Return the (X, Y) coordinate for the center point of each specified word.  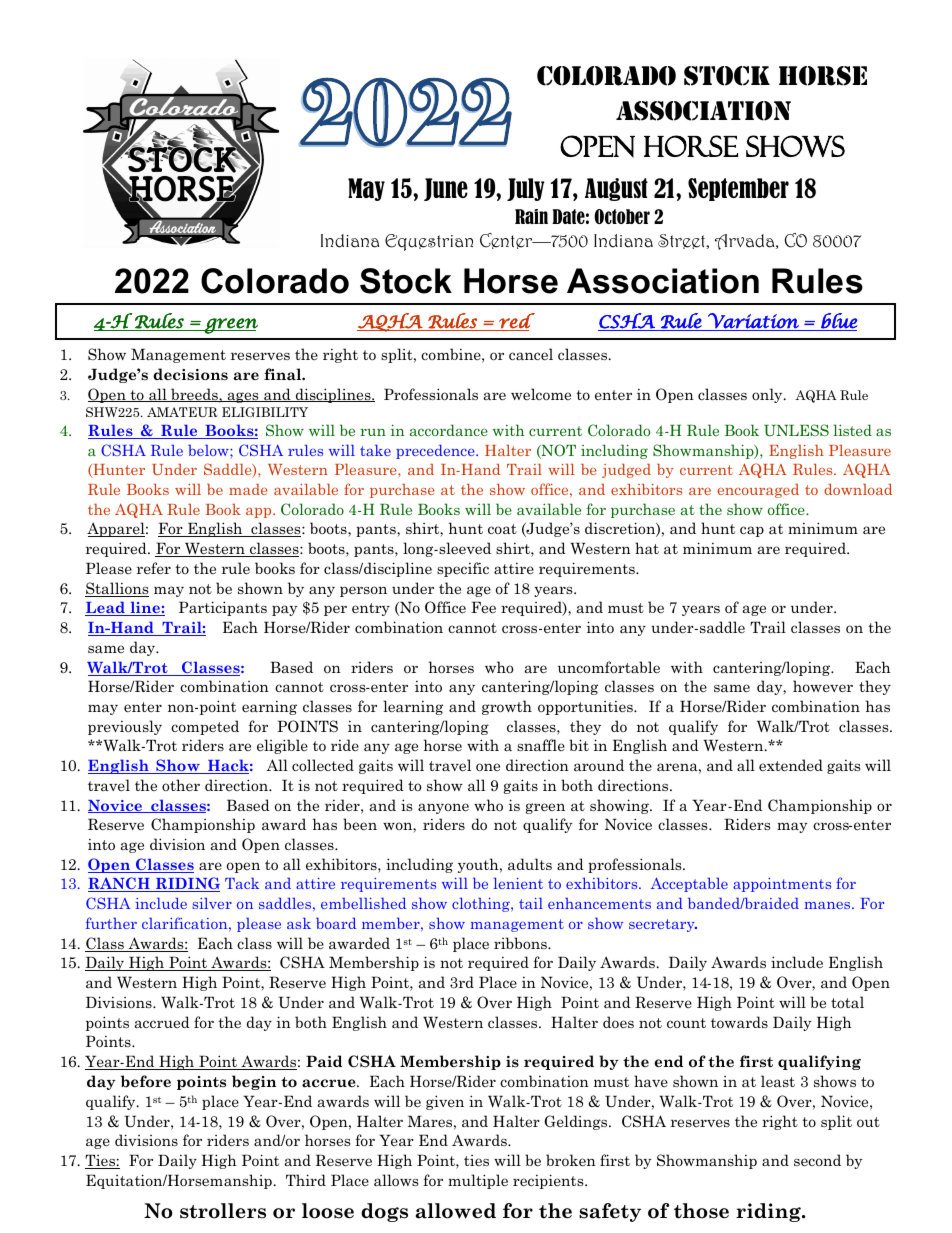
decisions (190, 374)
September (738, 189)
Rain (531, 216)
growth (507, 707)
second (817, 1160)
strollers (223, 1211)
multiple (478, 1181)
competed (205, 727)
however (823, 686)
